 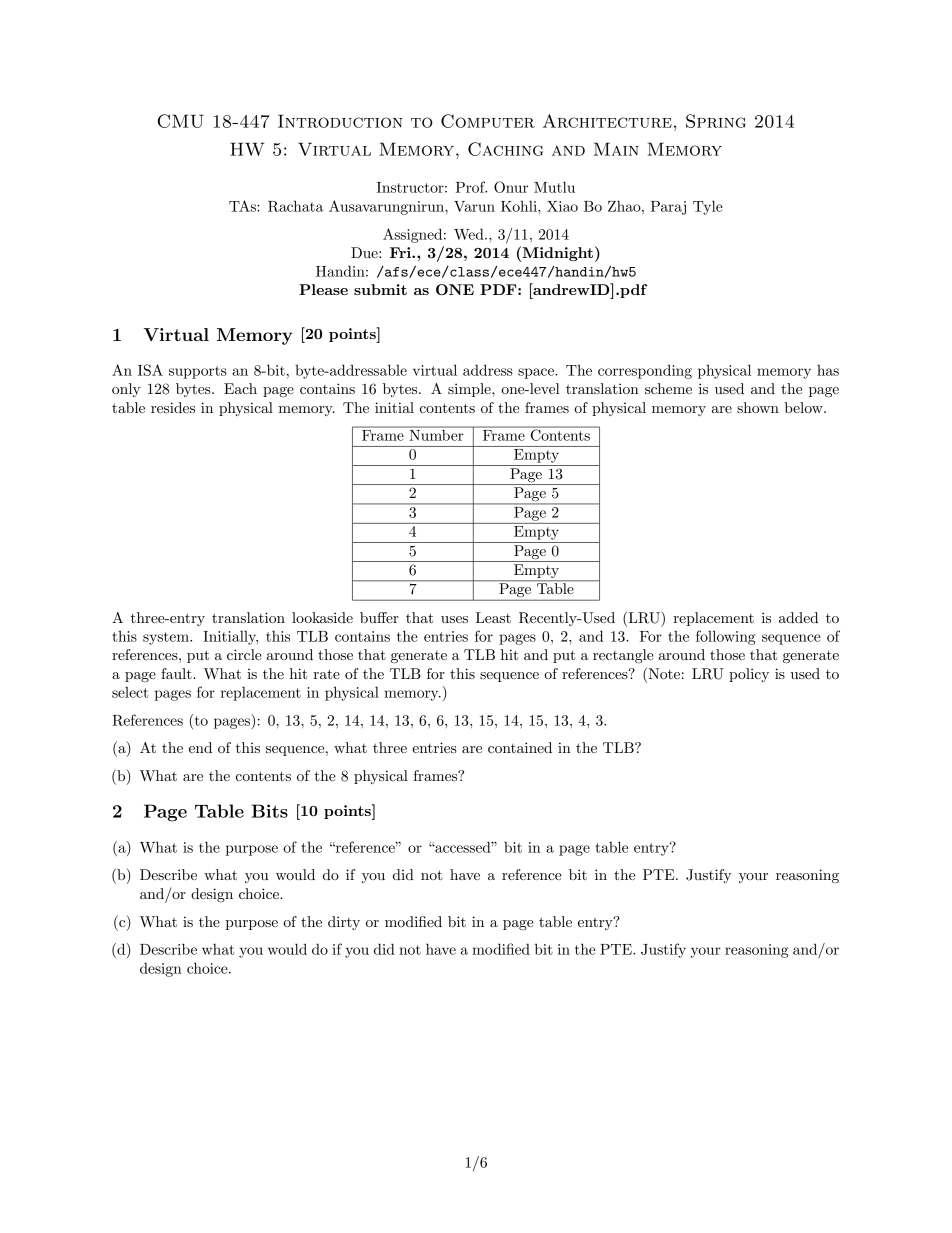 What do you see at coordinates (270, 811) in the screenshot?
I see `Bits` at bounding box center [270, 811].
